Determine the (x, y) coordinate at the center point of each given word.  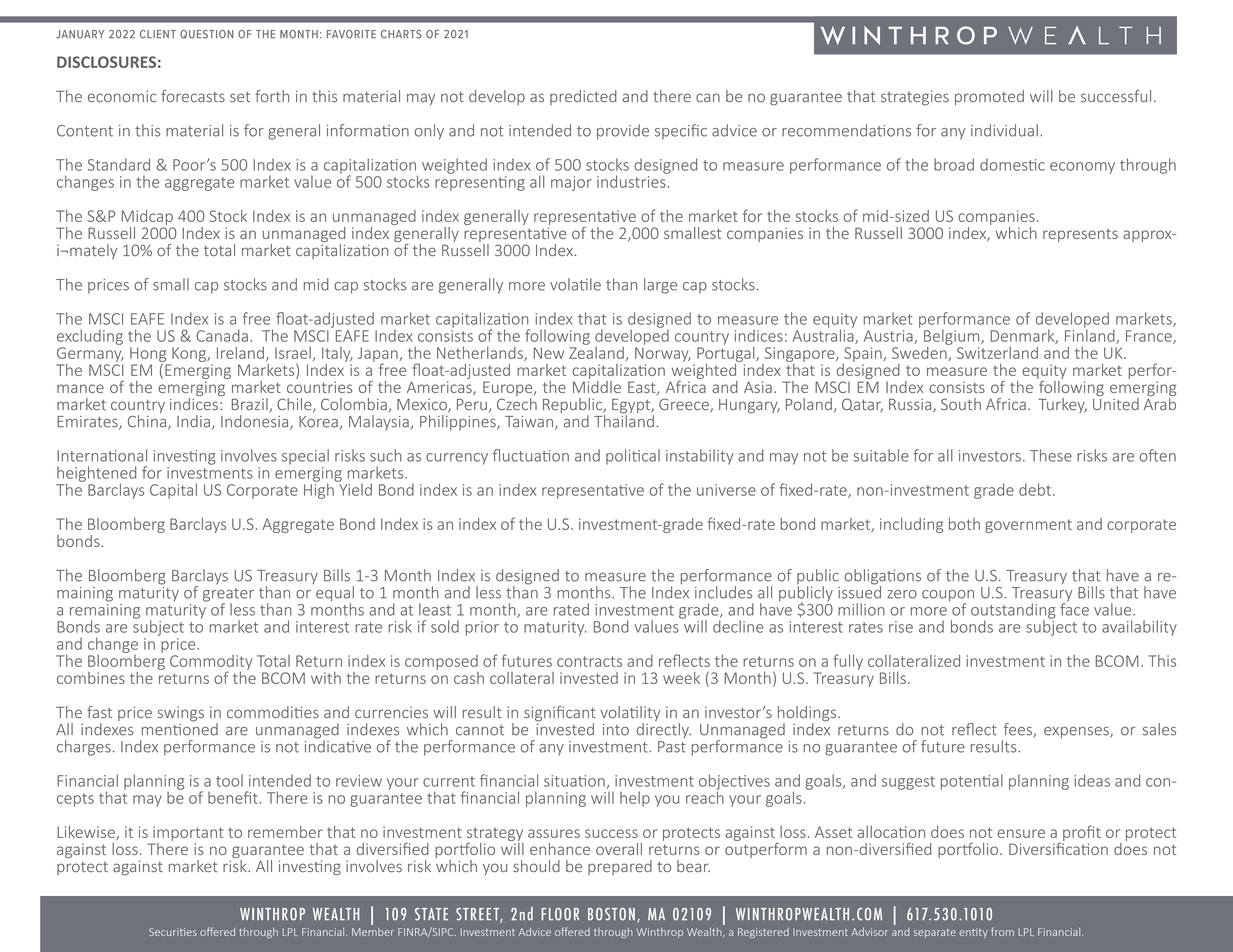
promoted (989, 97)
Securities (173, 932)
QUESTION (206, 34)
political (633, 457)
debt (1036, 489)
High (319, 490)
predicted (583, 97)
